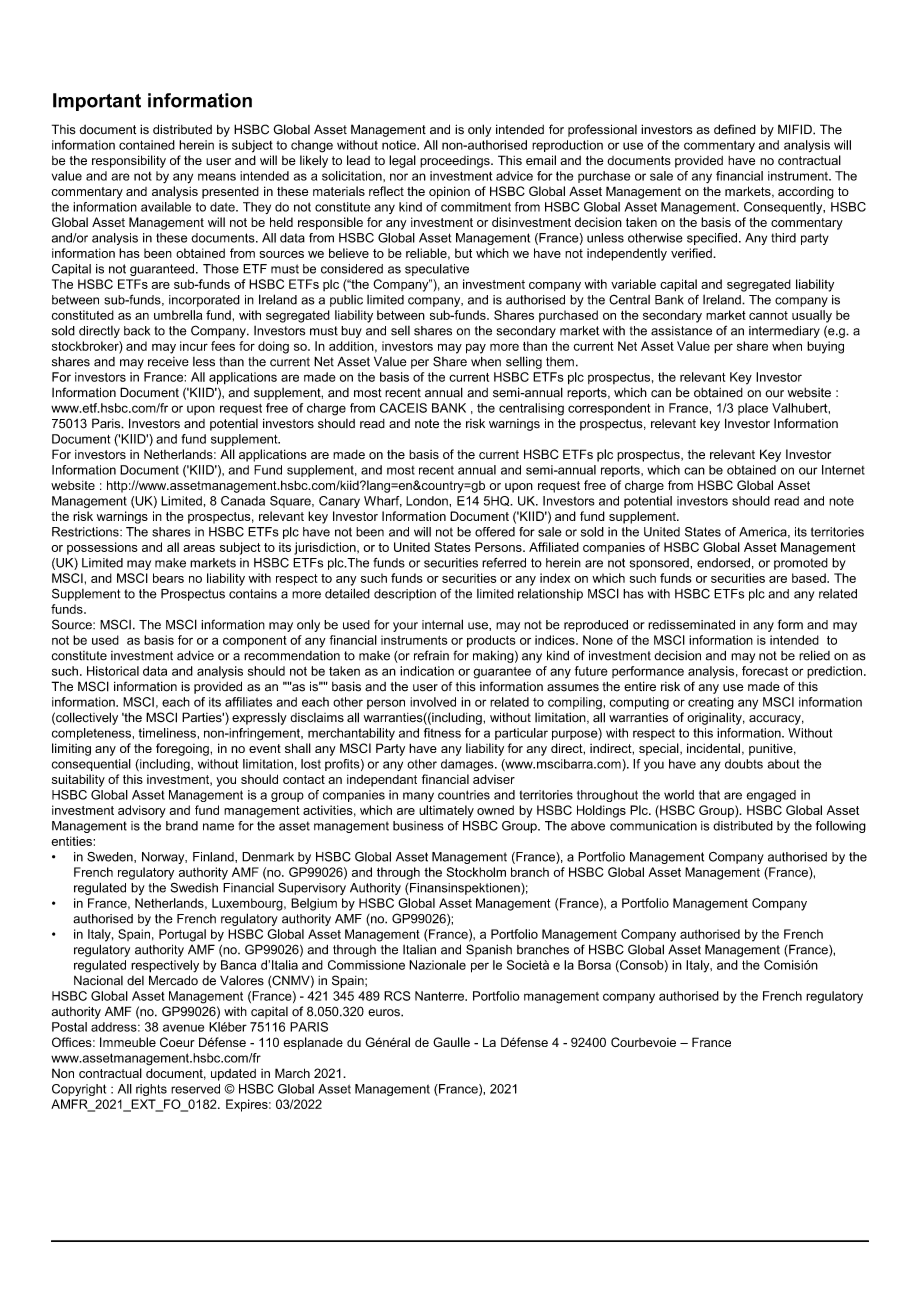 The width and height of the page is (920, 1316). What do you see at coordinates (442, 624) in the page?
I see `internal` at bounding box center [442, 624].
